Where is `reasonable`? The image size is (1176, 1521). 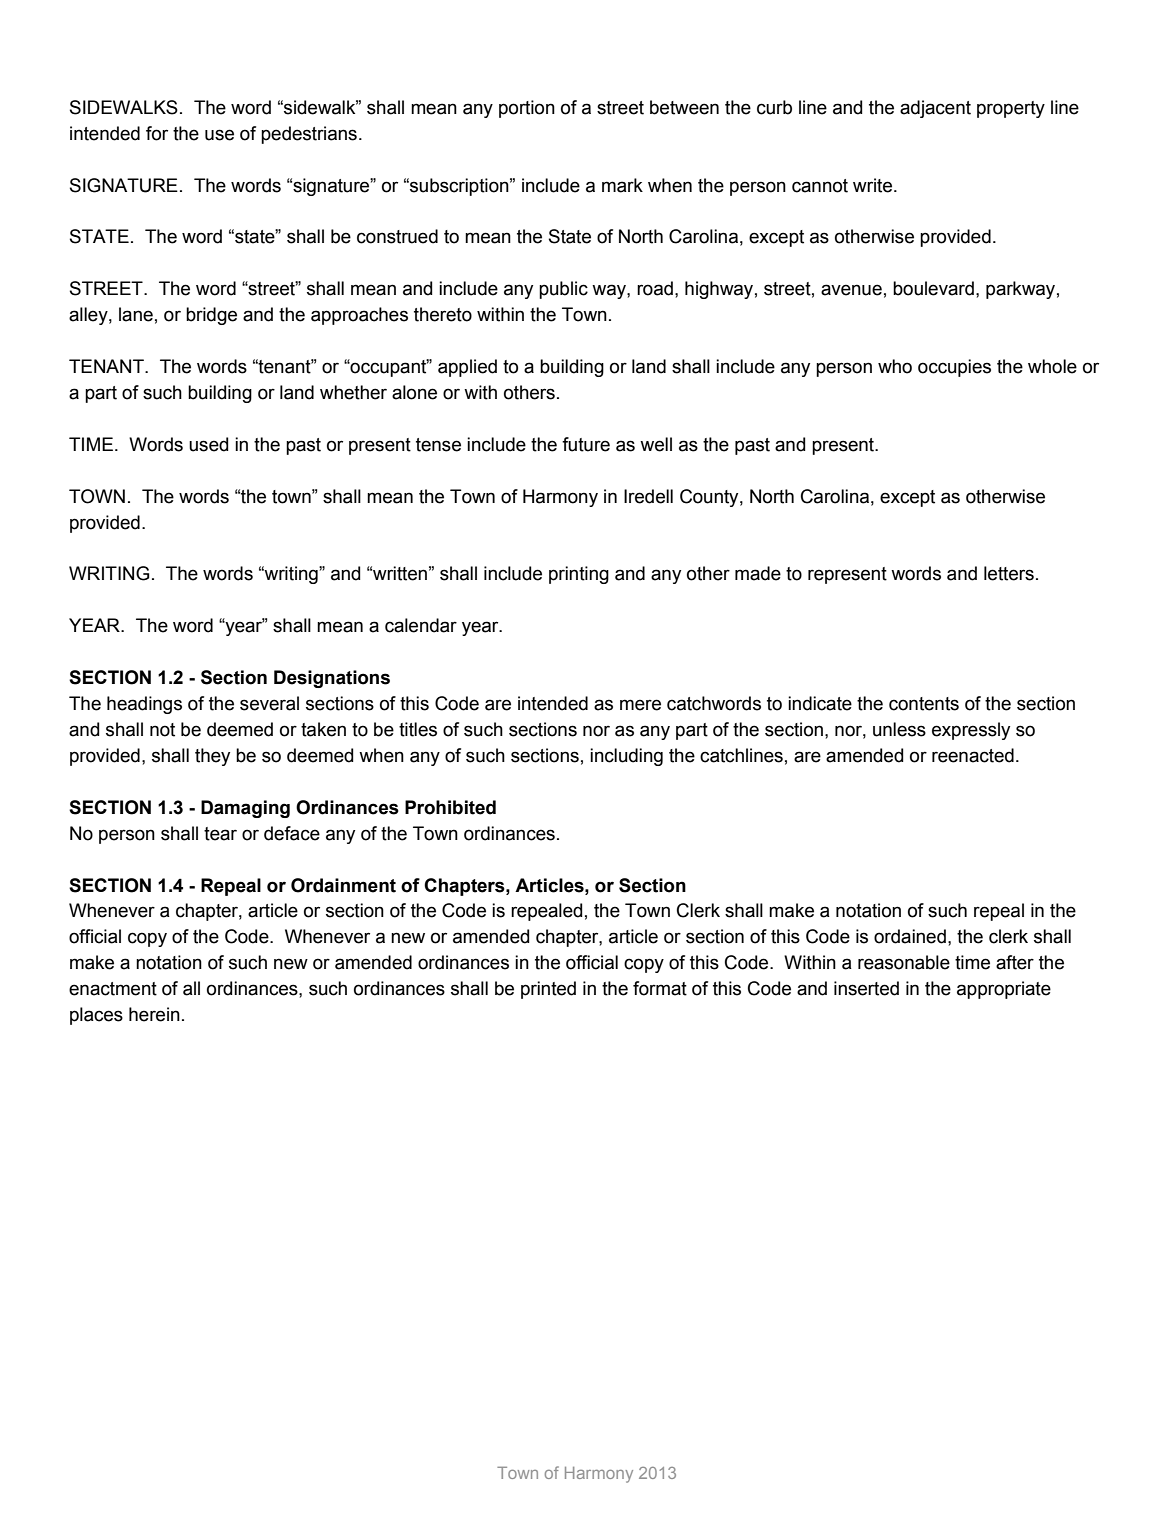
reasonable is located at coordinates (904, 962).
